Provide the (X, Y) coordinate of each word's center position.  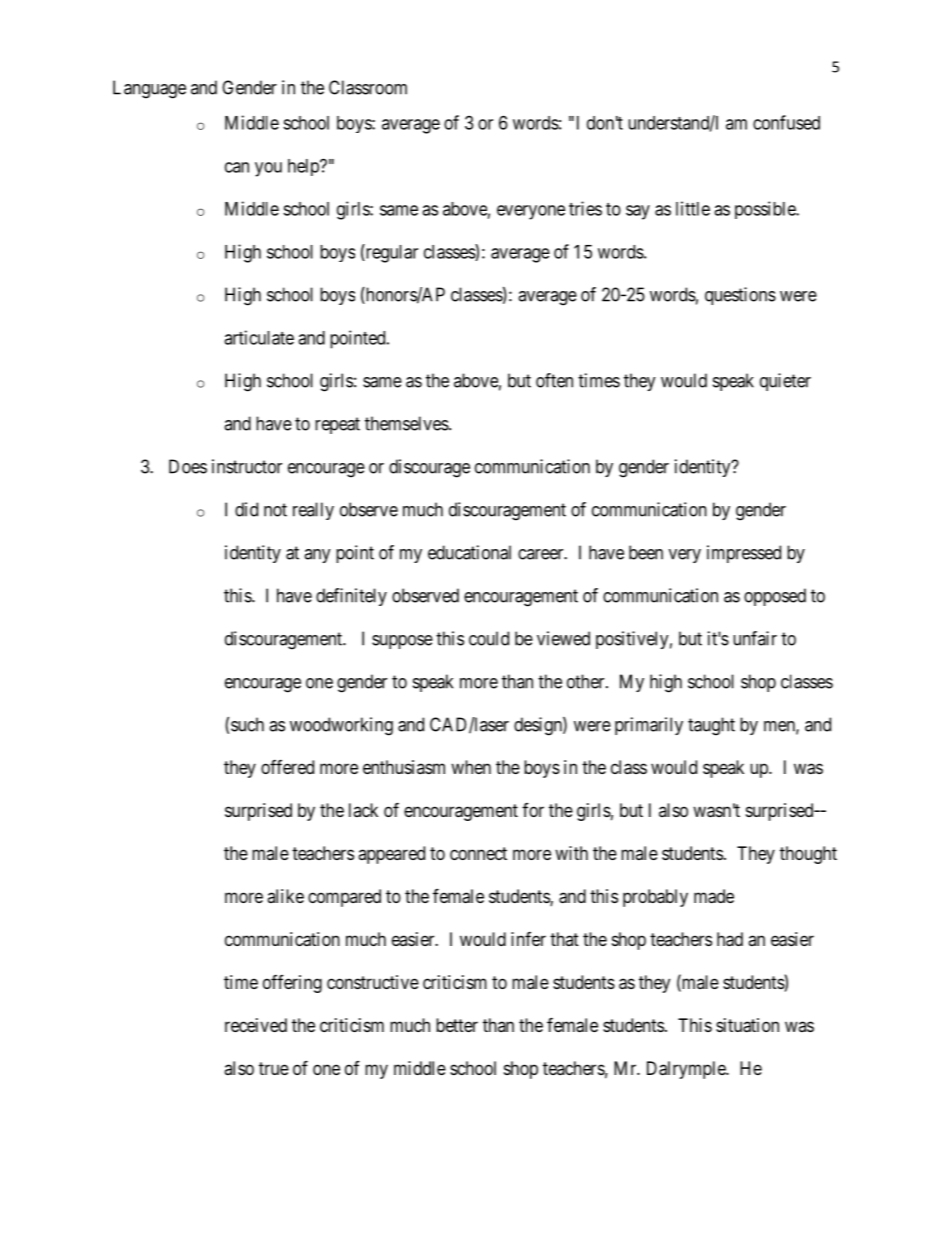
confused (786, 122)
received (256, 1025)
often (554, 380)
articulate (259, 337)
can (237, 167)
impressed (744, 554)
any (317, 556)
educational (469, 552)
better (457, 1025)
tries (585, 208)
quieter (785, 382)
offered (287, 767)
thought (808, 855)
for (533, 810)
